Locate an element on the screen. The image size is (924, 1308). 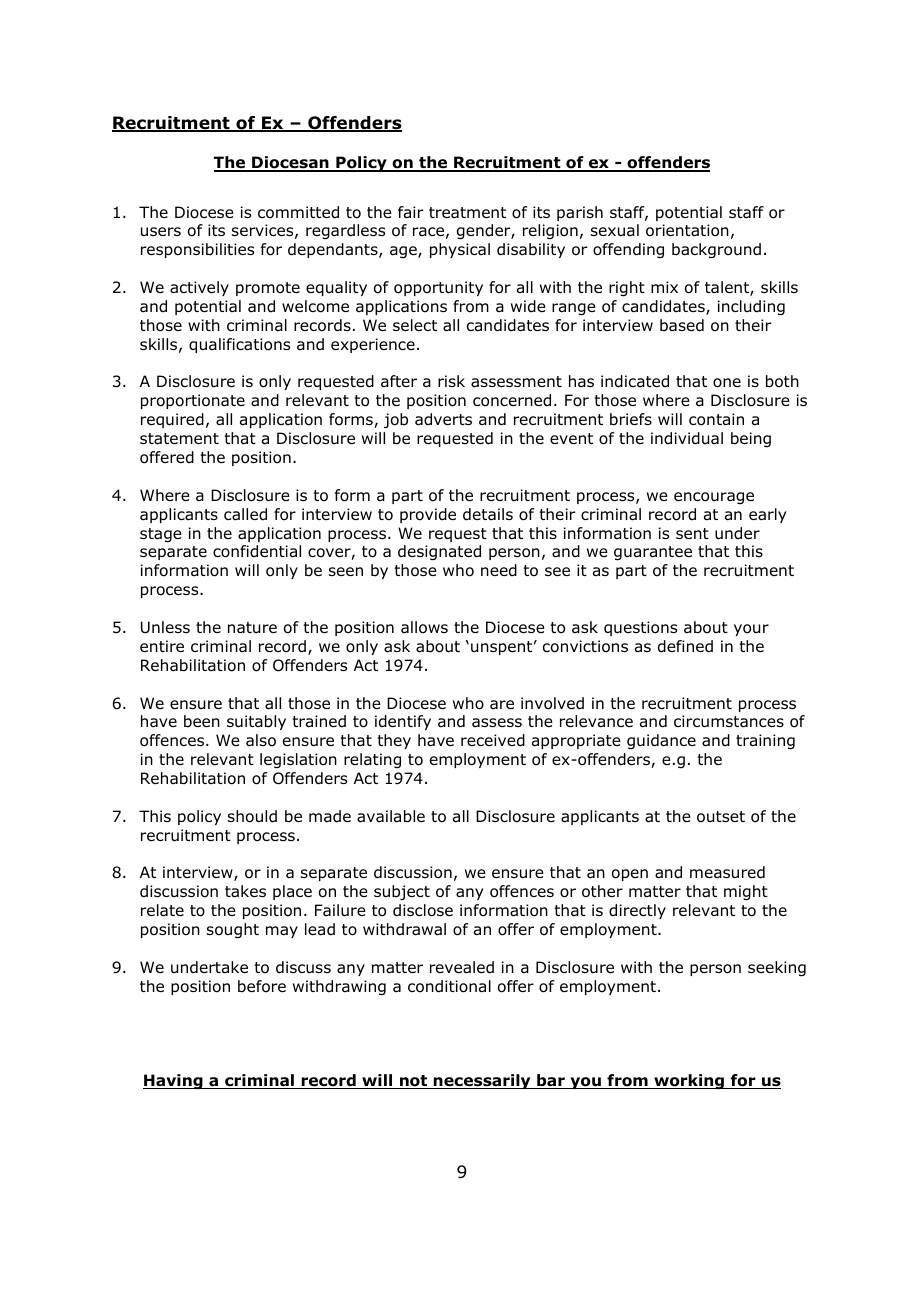
nature is located at coordinates (252, 628).
